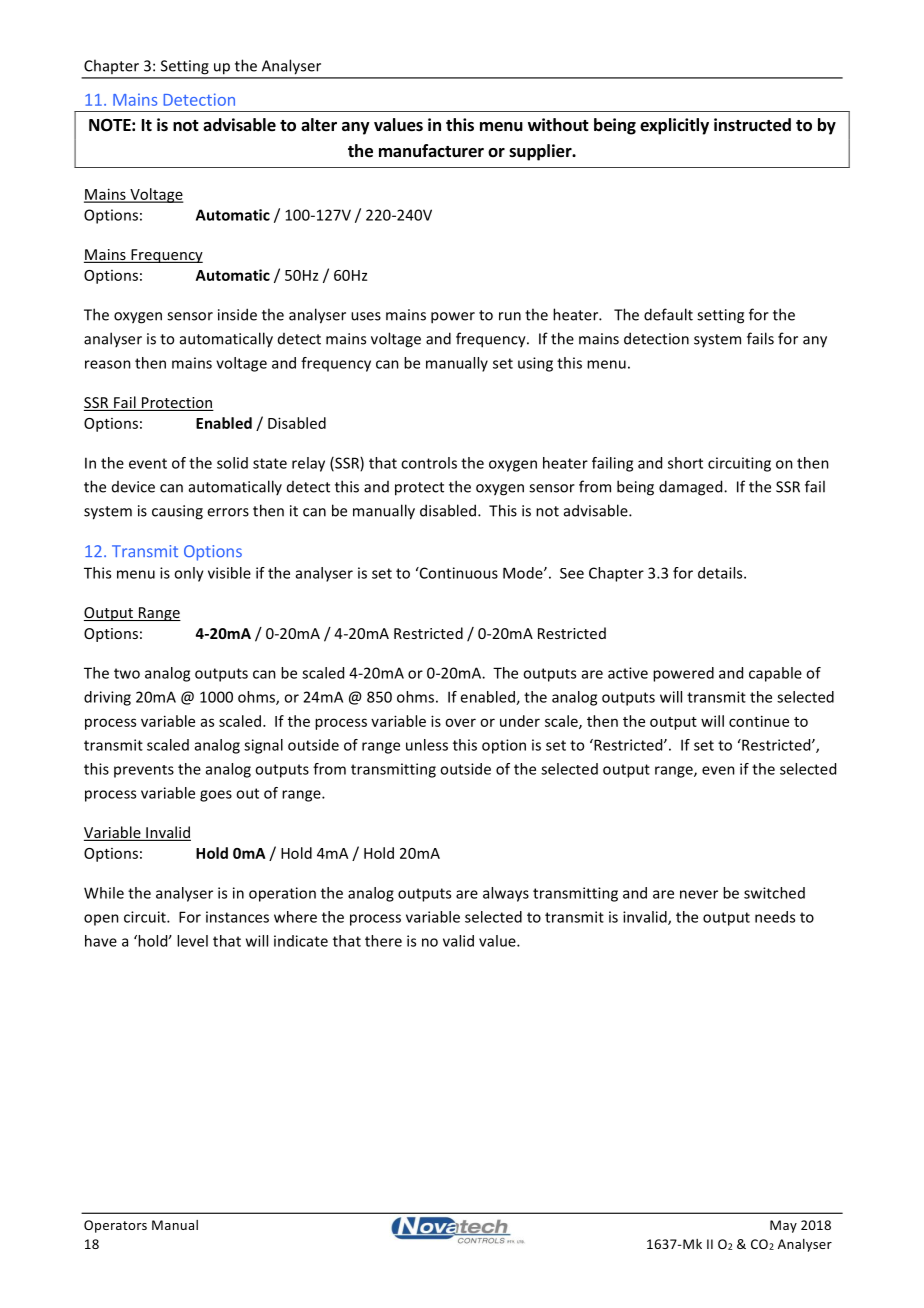 The image size is (924, 1308). What do you see at coordinates (216, 796) in the screenshot?
I see `goes` at bounding box center [216, 796].
